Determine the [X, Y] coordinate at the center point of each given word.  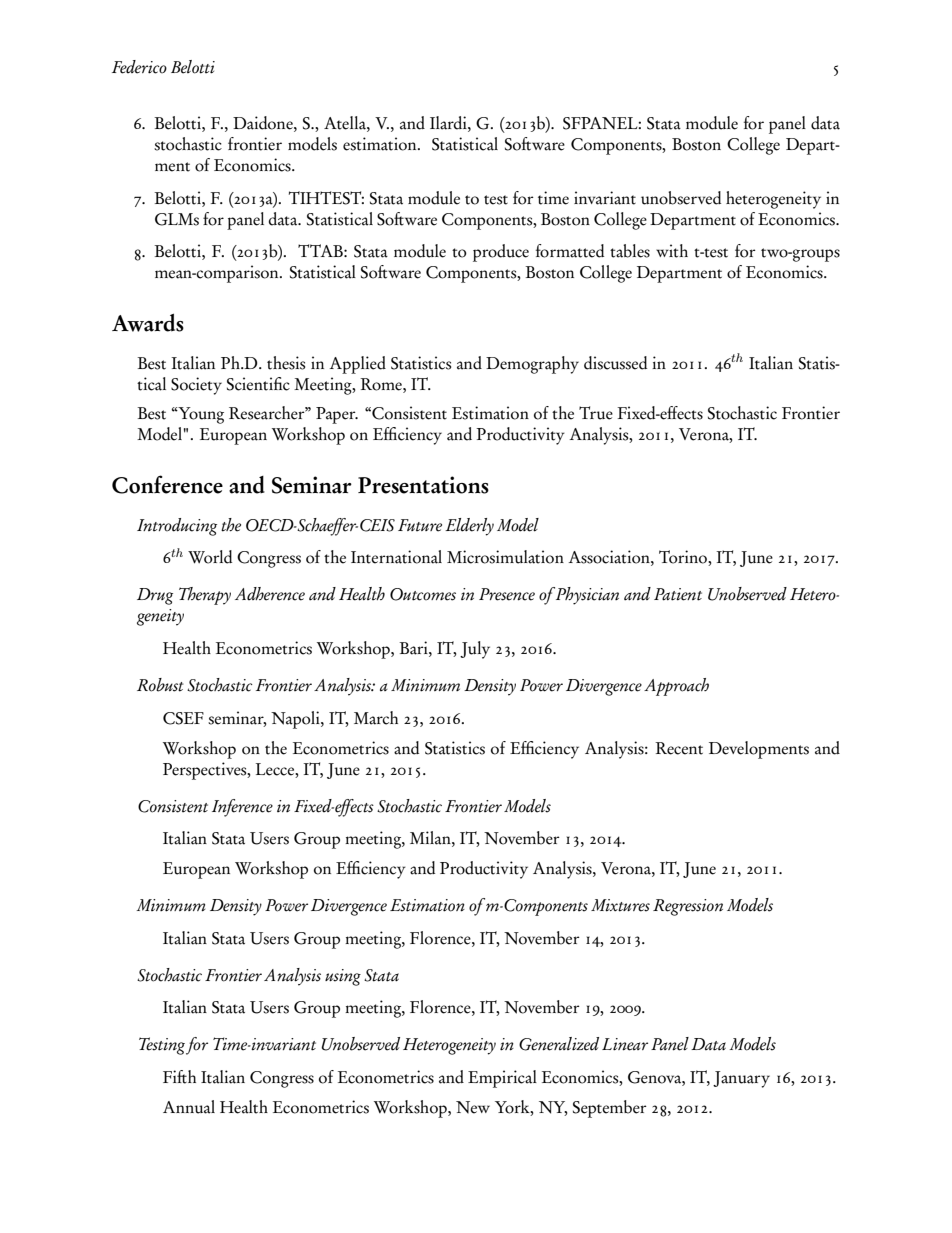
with [672, 251]
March [376, 718]
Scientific [258, 384]
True [596, 413]
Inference [242, 808]
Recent [679, 748]
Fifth [179, 1077]
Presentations [423, 485]
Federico [139, 67]
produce [501, 253]
